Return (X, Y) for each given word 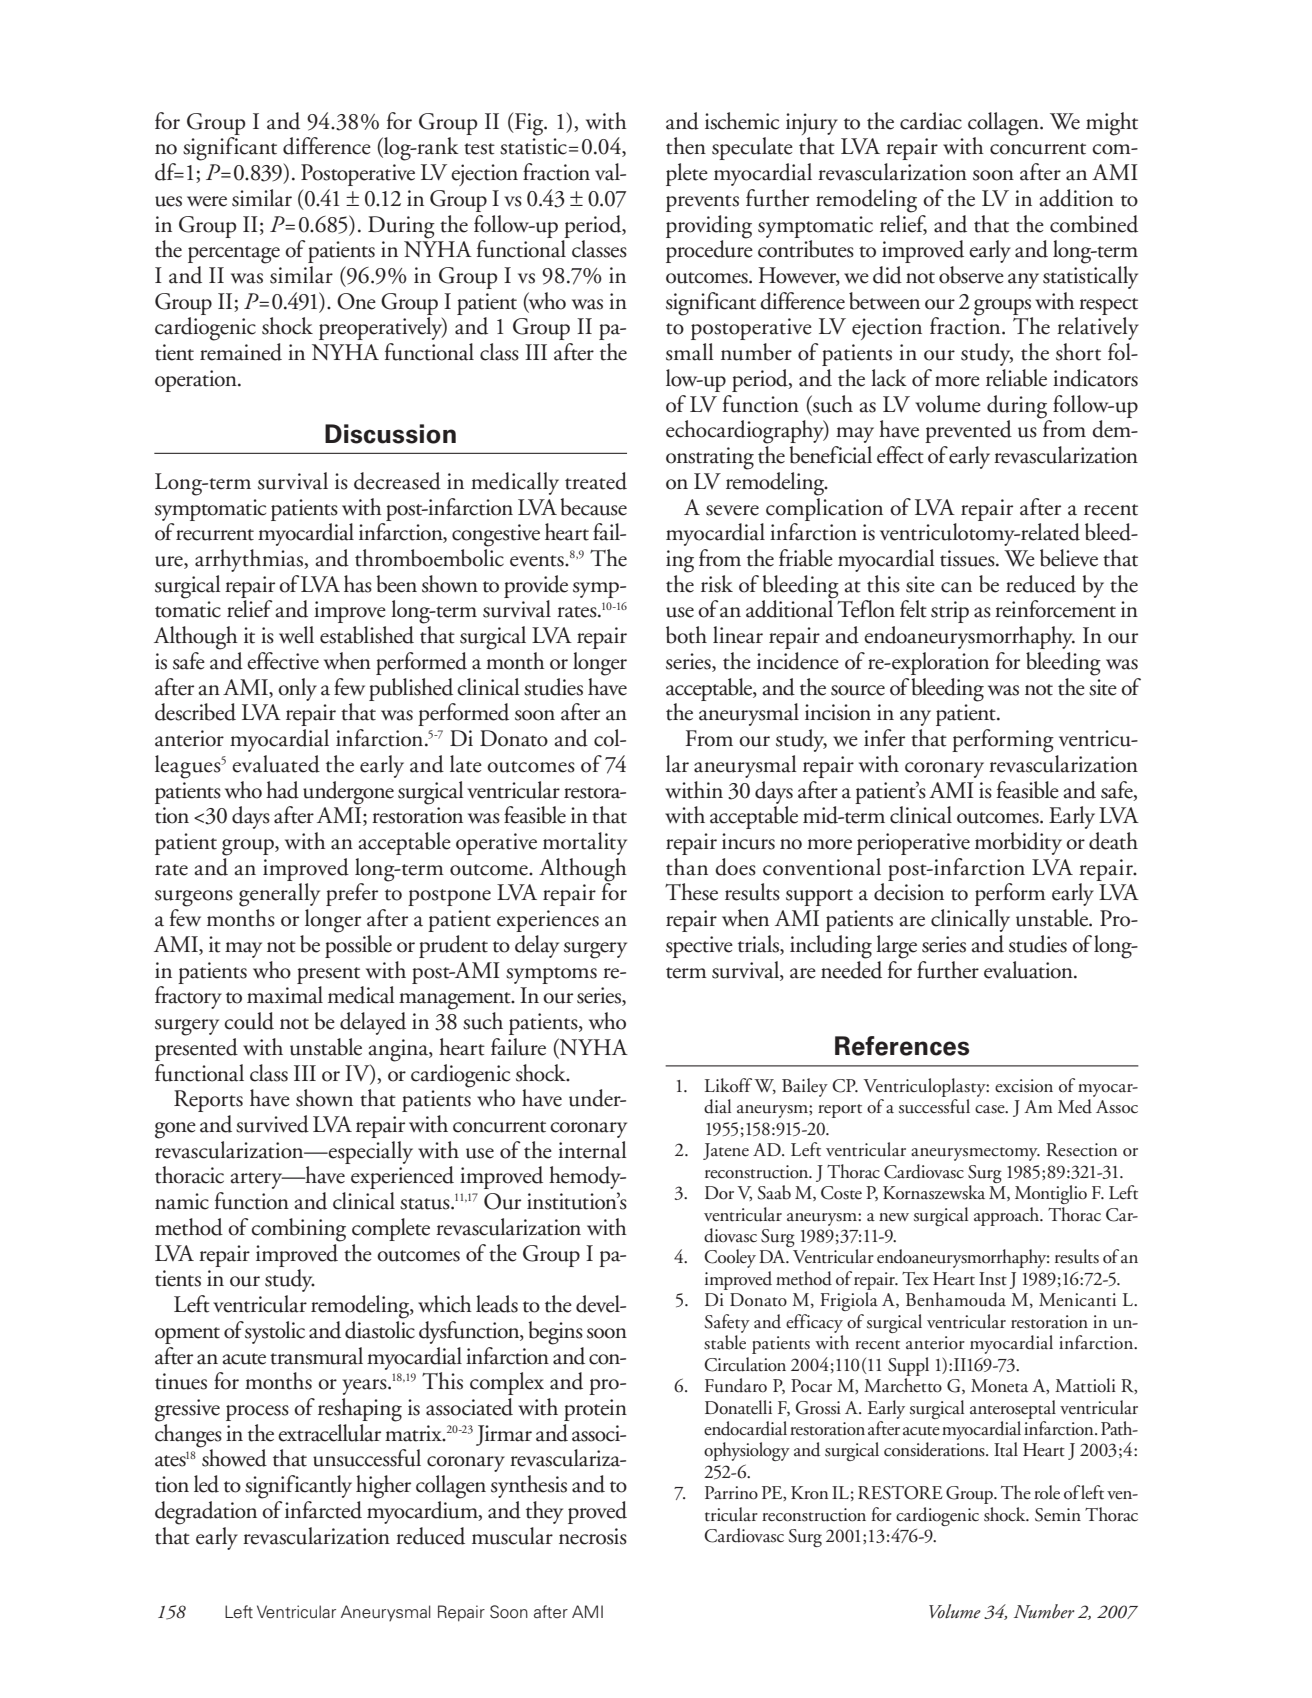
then (686, 146)
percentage (234, 255)
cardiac (931, 121)
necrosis (593, 1536)
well (296, 635)
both (686, 635)
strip (950, 612)
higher (383, 1487)
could (249, 1021)
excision (1024, 1086)
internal (592, 1150)
